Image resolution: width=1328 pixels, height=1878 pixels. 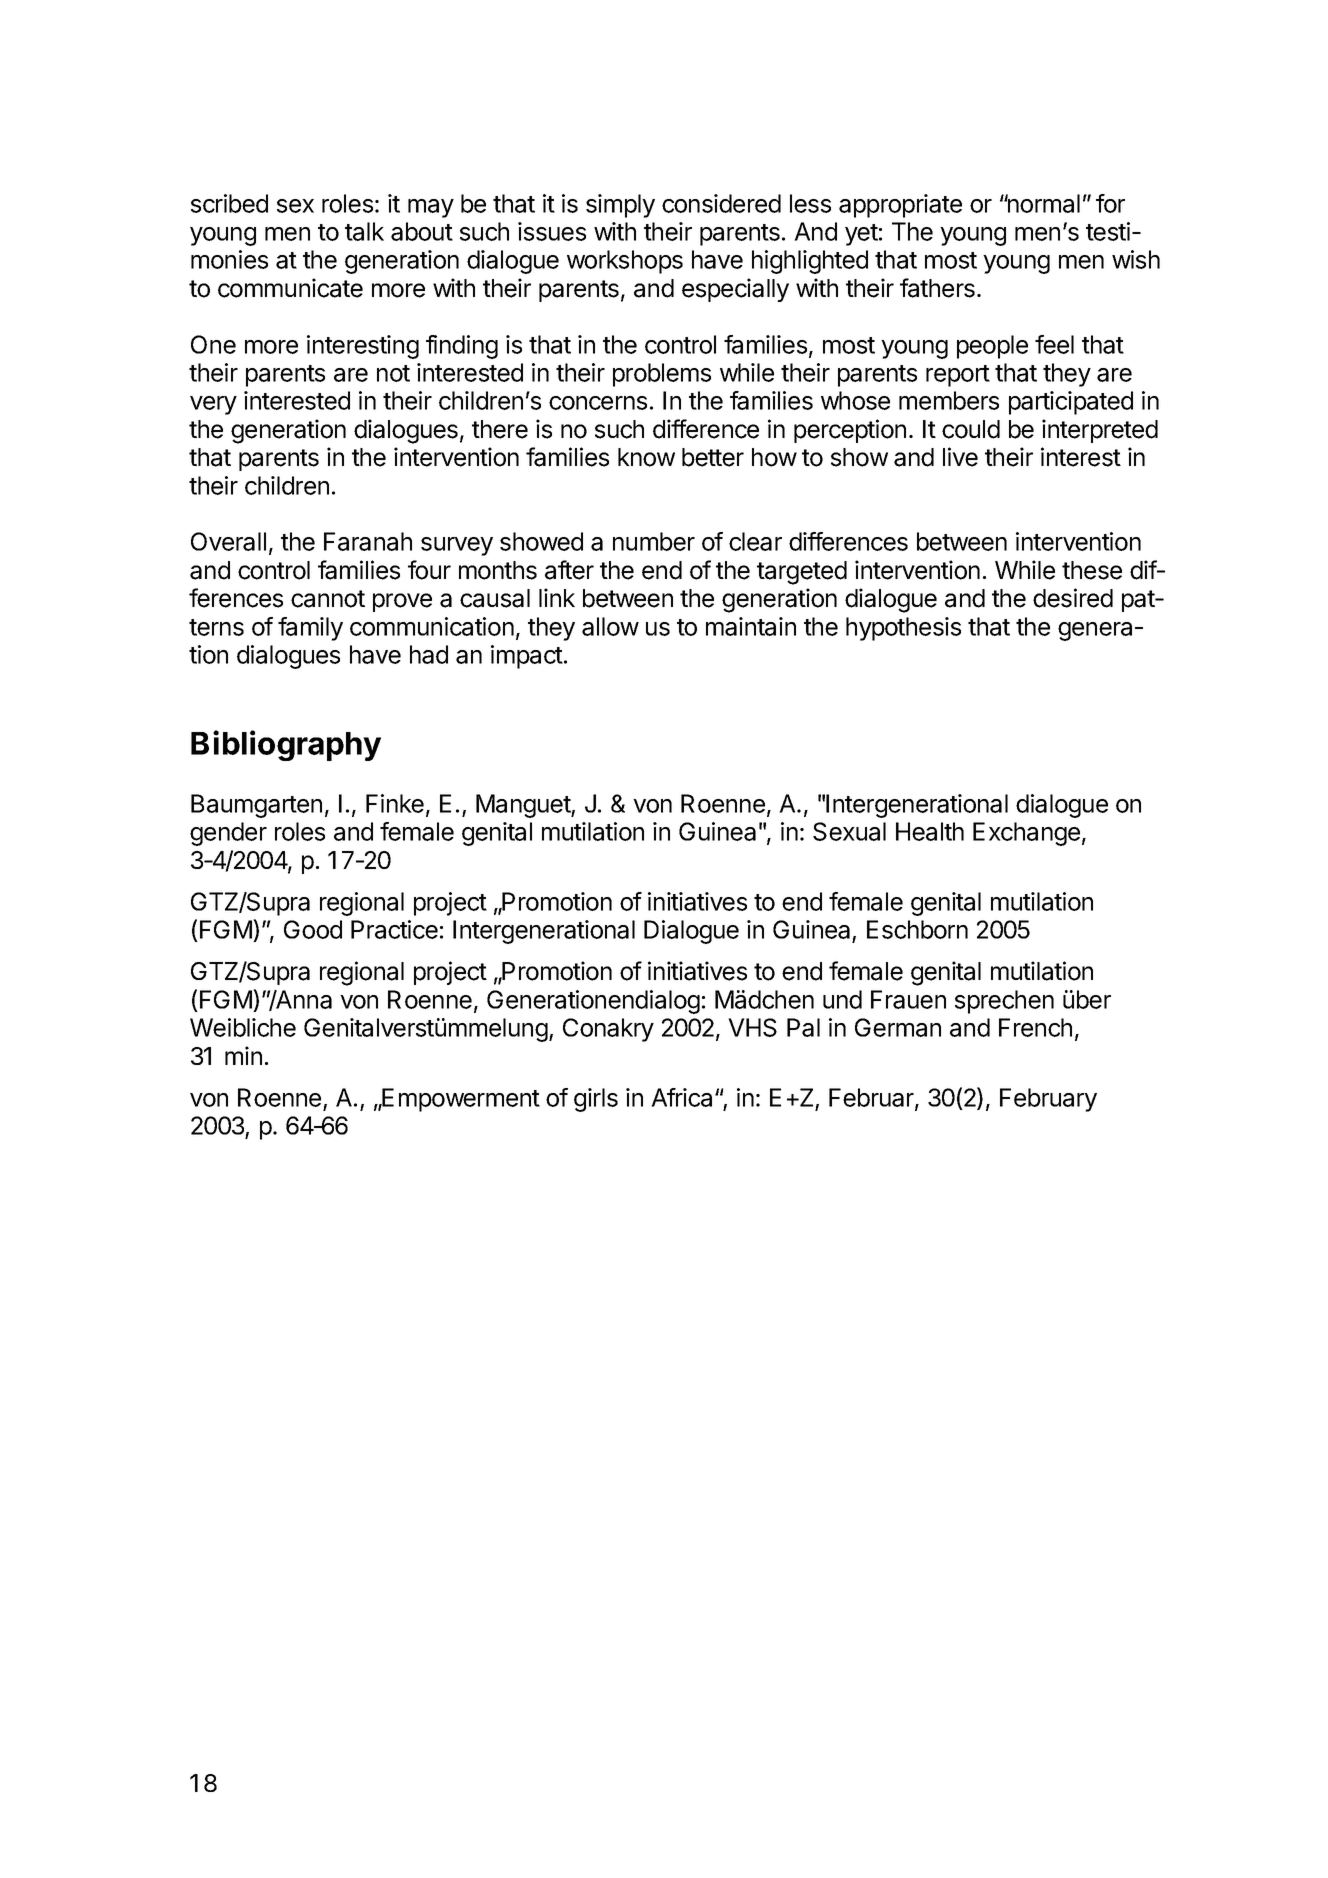 What do you see at coordinates (364, 231) in the screenshot?
I see `talk` at bounding box center [364, 231].
